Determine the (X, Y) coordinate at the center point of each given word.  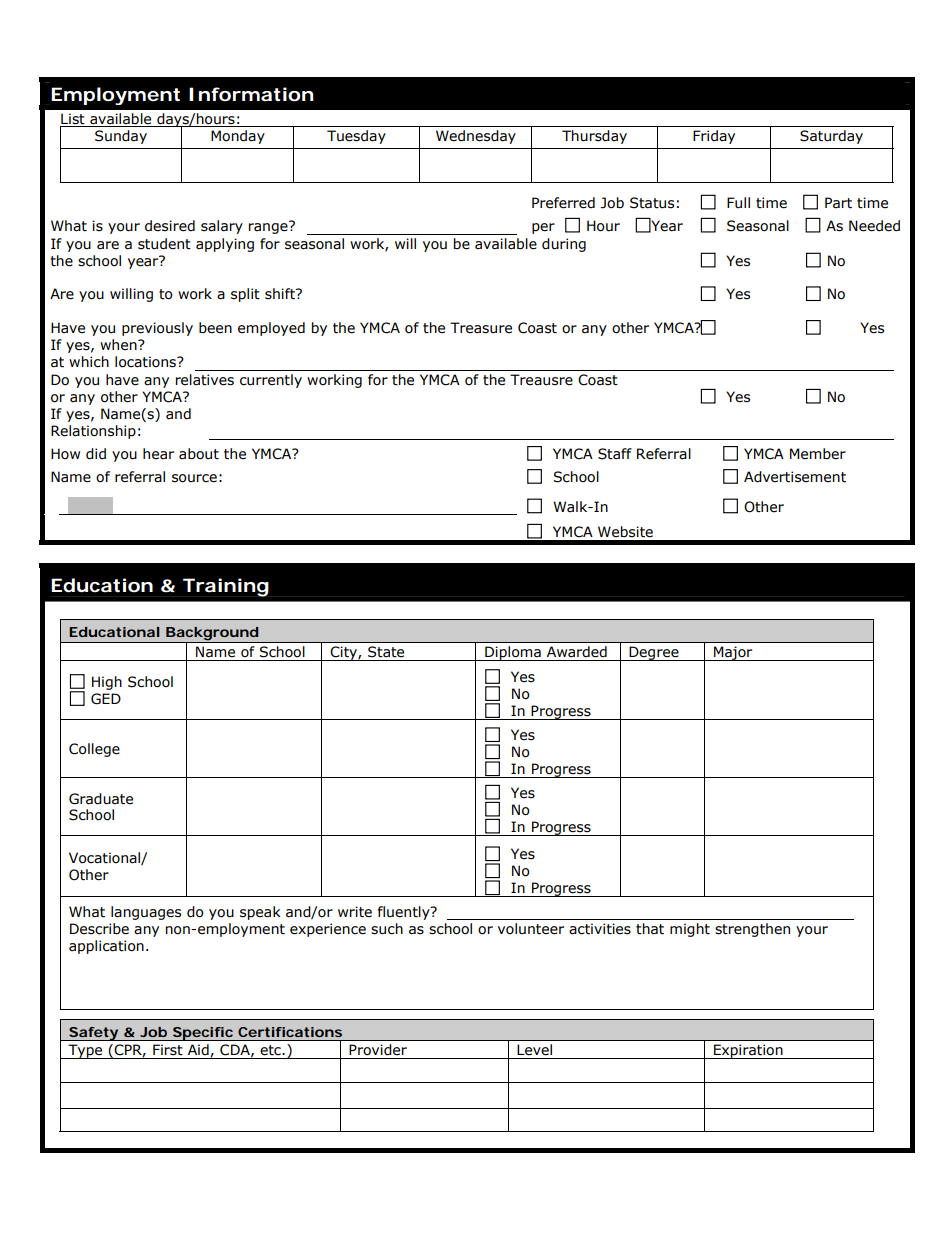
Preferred (563, 203)
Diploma (513, 653)
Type (85, 1051)
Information (251, 94)
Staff (615, 454)
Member (818, 454)
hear (158, 454)
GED (106, 699)
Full (738, 202)
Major (733, 653)
